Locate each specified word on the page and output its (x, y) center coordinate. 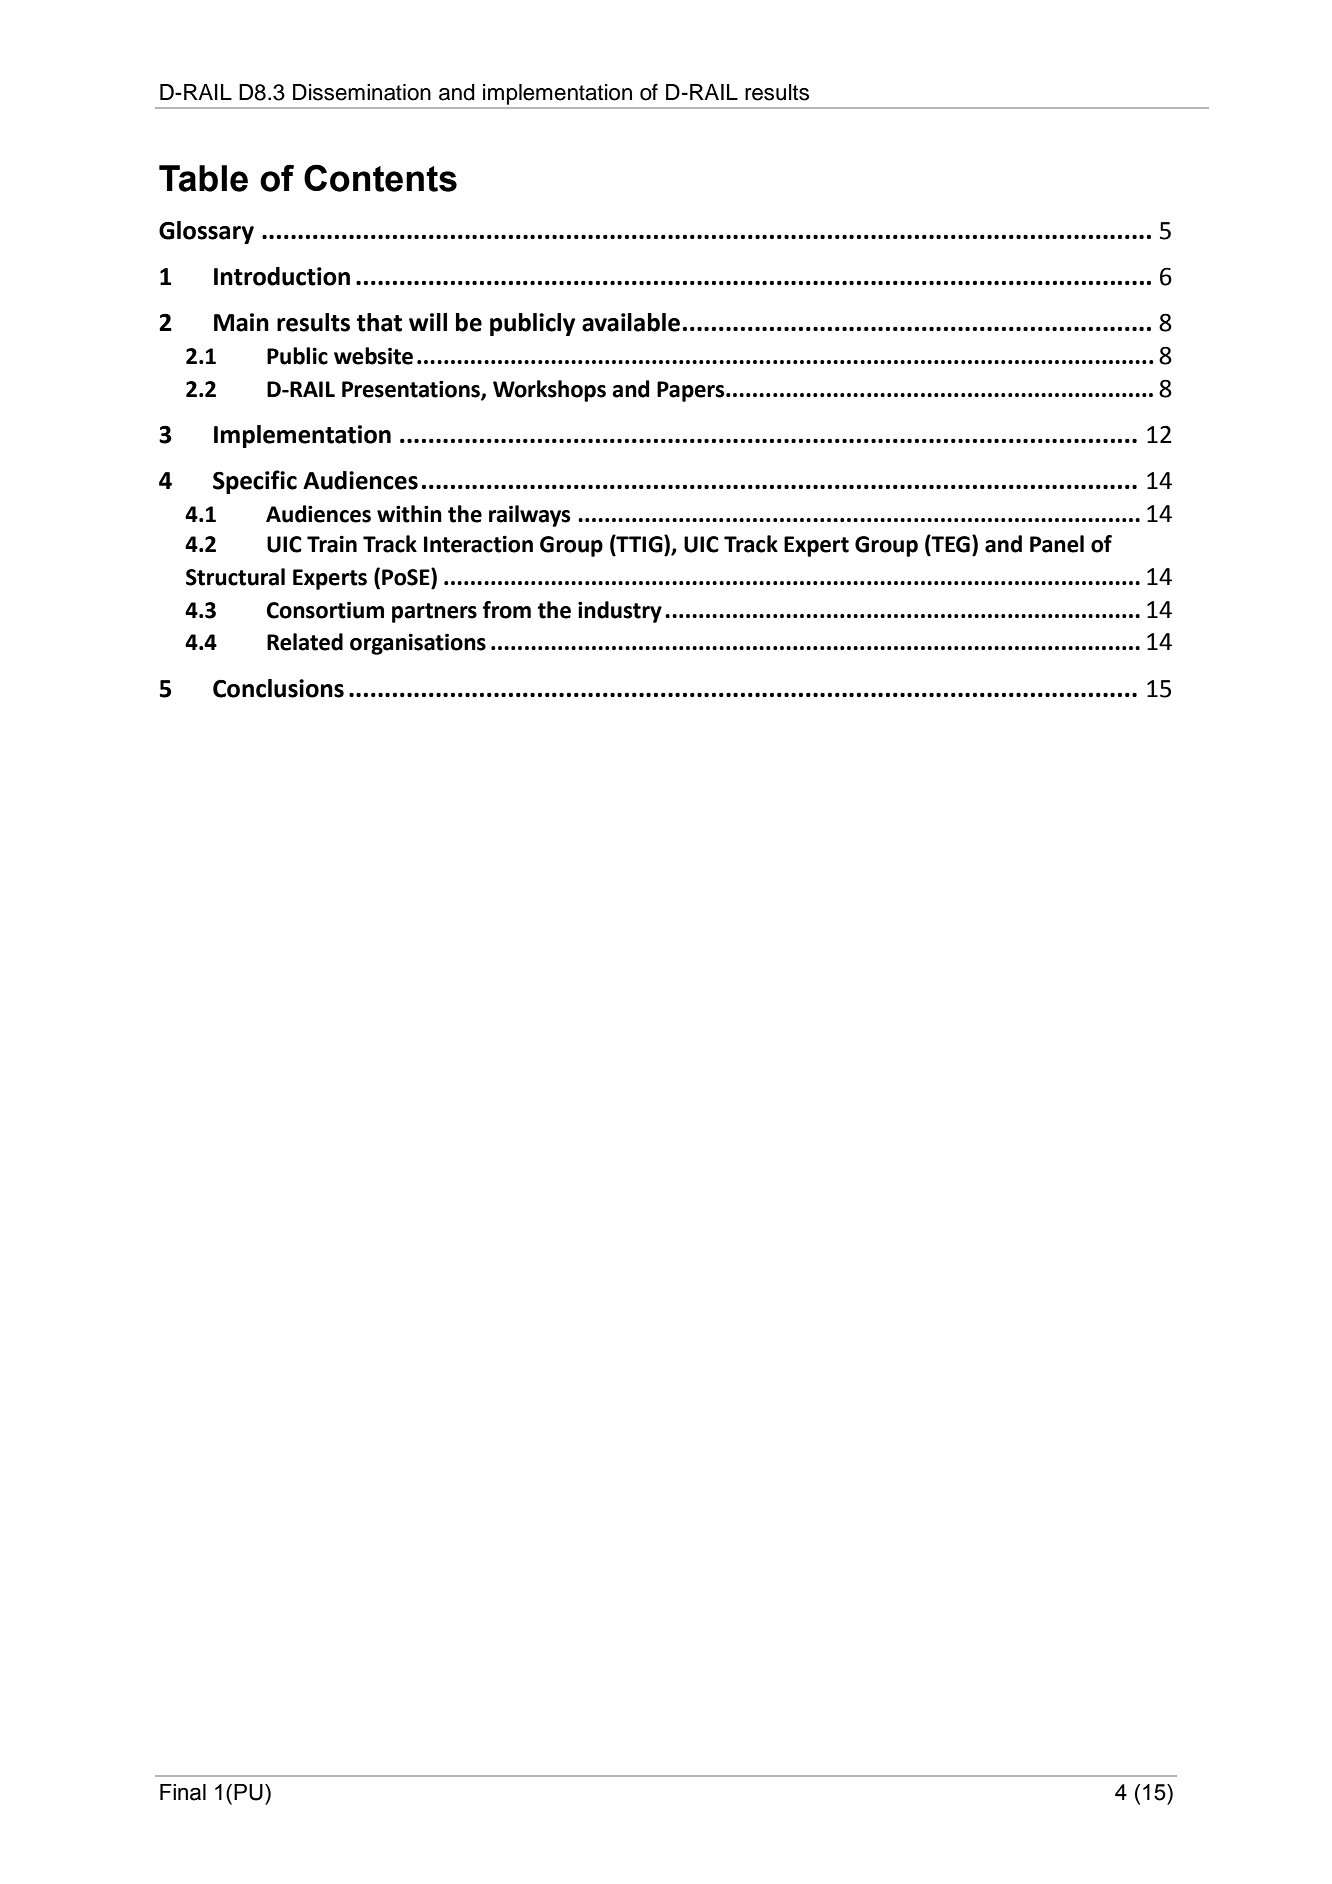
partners (434, 613)
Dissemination (362, 92)
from (507, 610)
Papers (692, 391)
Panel (1057, 544)
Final (183, 1792)
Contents (380, 178)
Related (305, 642)
